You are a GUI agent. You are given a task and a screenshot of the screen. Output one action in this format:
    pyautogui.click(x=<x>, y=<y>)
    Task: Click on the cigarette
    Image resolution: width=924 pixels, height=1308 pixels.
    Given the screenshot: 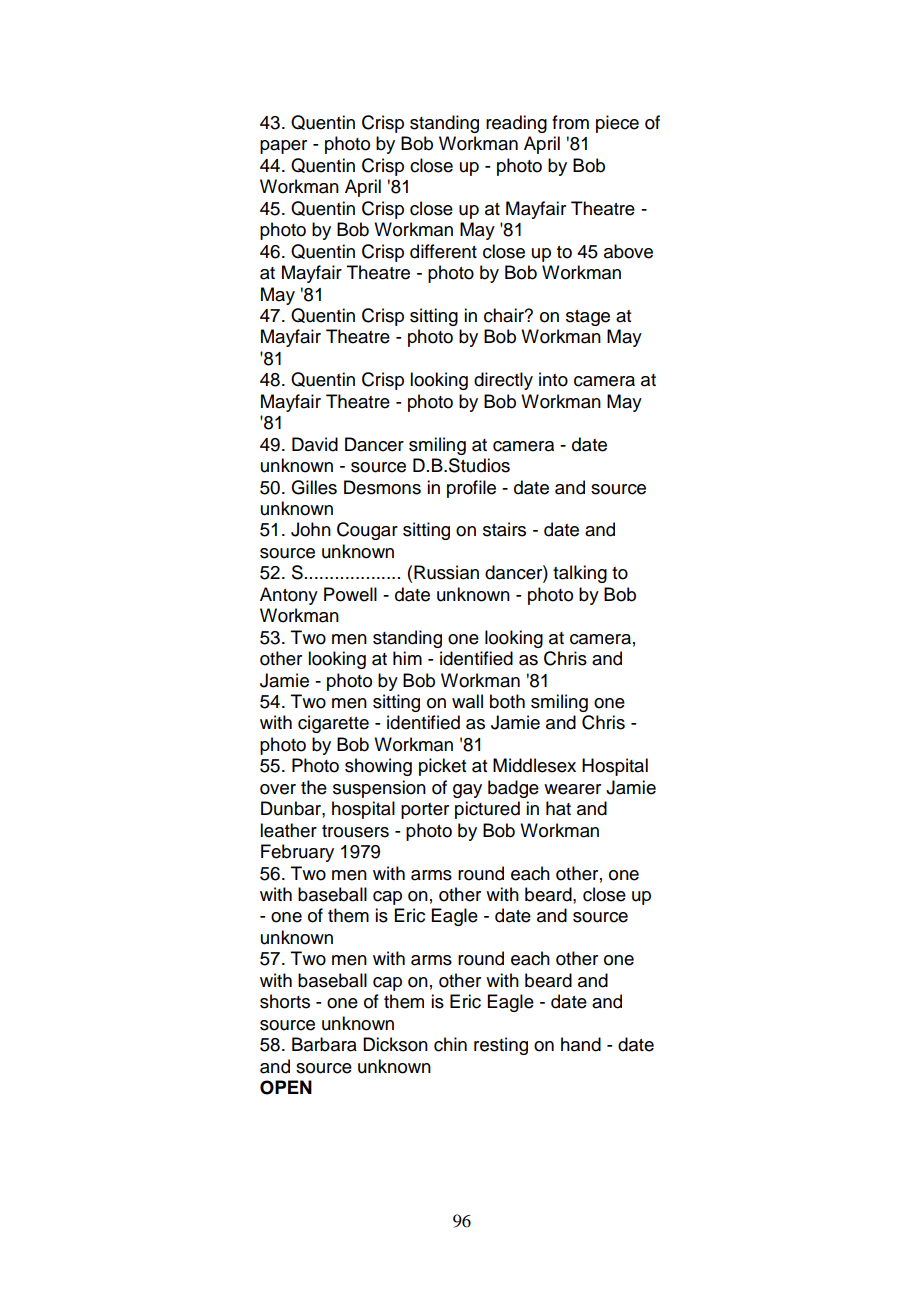 What is the action you would take?
    pyautogui.click(x=333, y=724)
